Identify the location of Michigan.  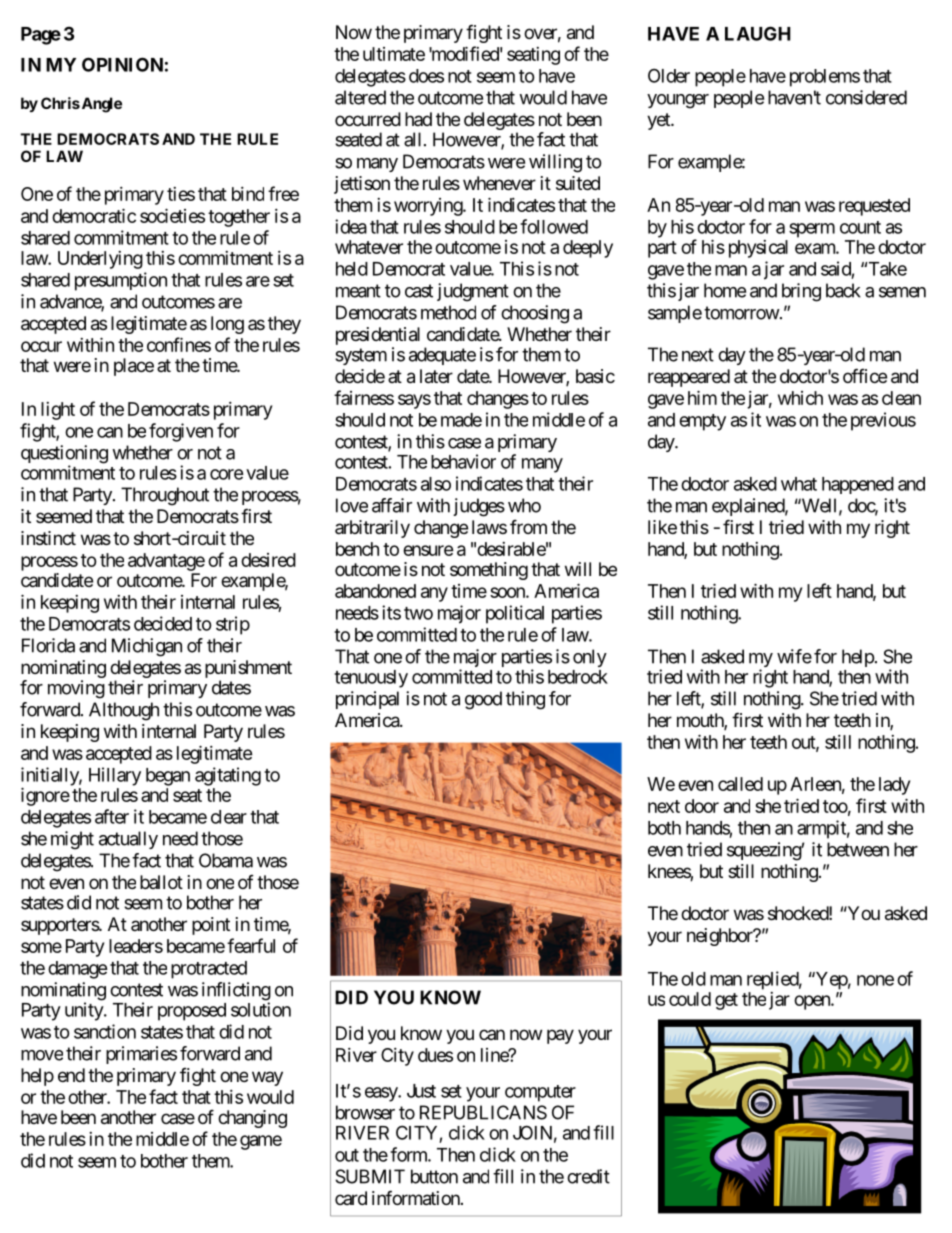
(147, 647).
